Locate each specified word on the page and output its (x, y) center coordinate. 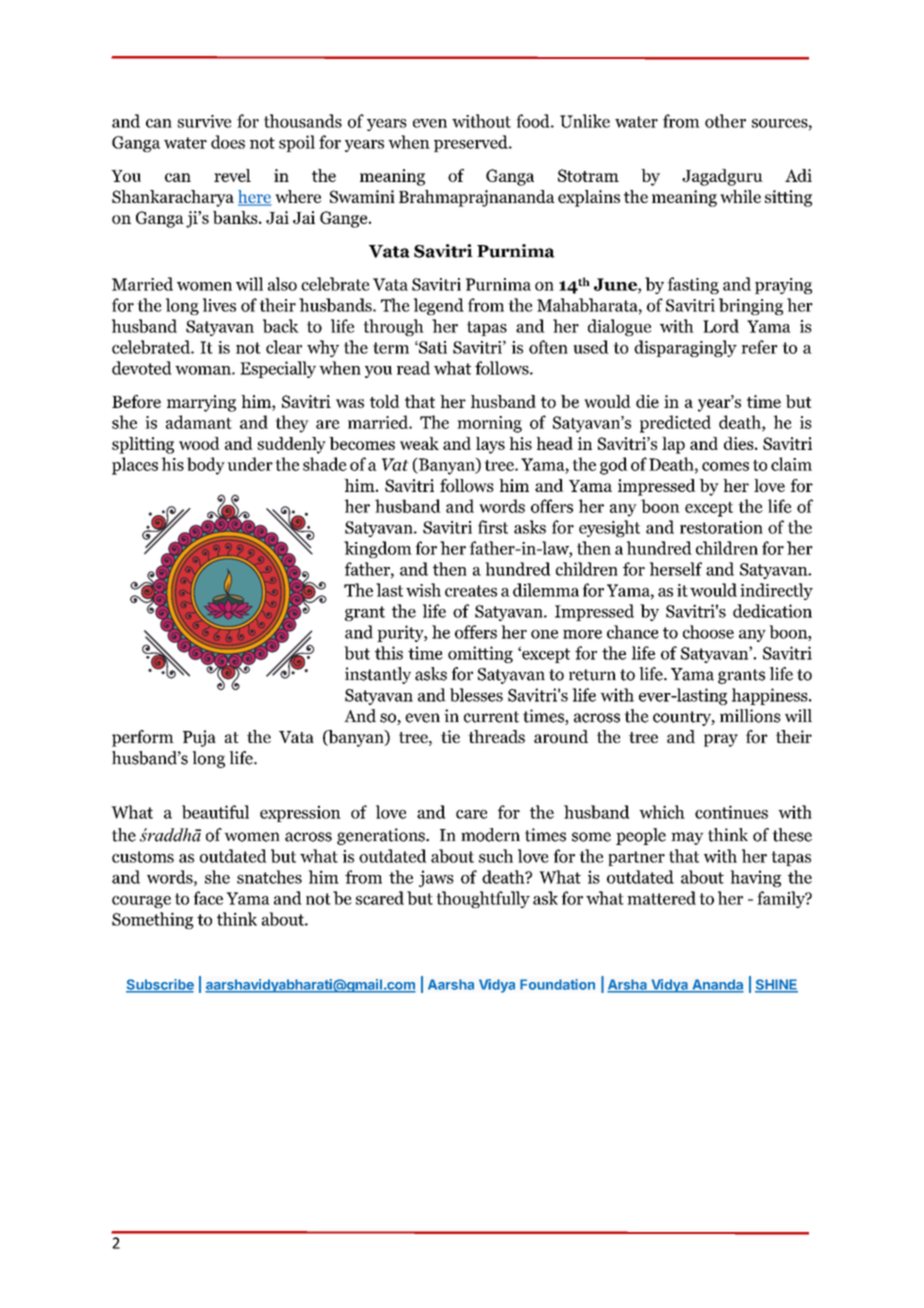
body (206, 466)
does (228, 142)
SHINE (776, 985)
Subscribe (160, 985)
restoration (721, 527)
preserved (472, 143)
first (493, 527)
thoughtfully (483, 899)
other (725, 121)
